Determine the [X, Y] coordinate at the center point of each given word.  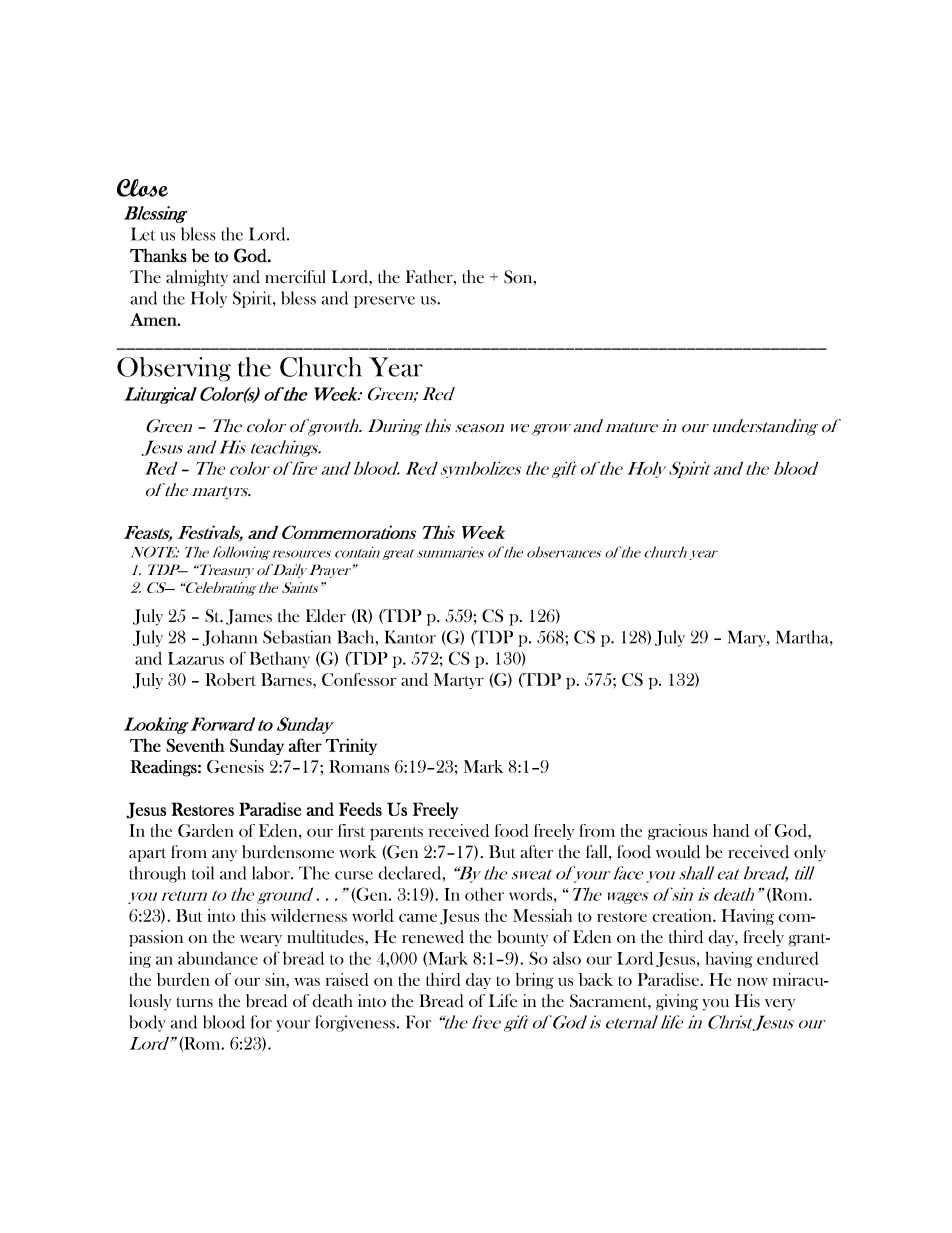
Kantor [410, 637]
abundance [218, 958]
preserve [384, 302]
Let [143, 234]
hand [731, 830]
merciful [295, 277]
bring [535, 981]
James [249, 617]
